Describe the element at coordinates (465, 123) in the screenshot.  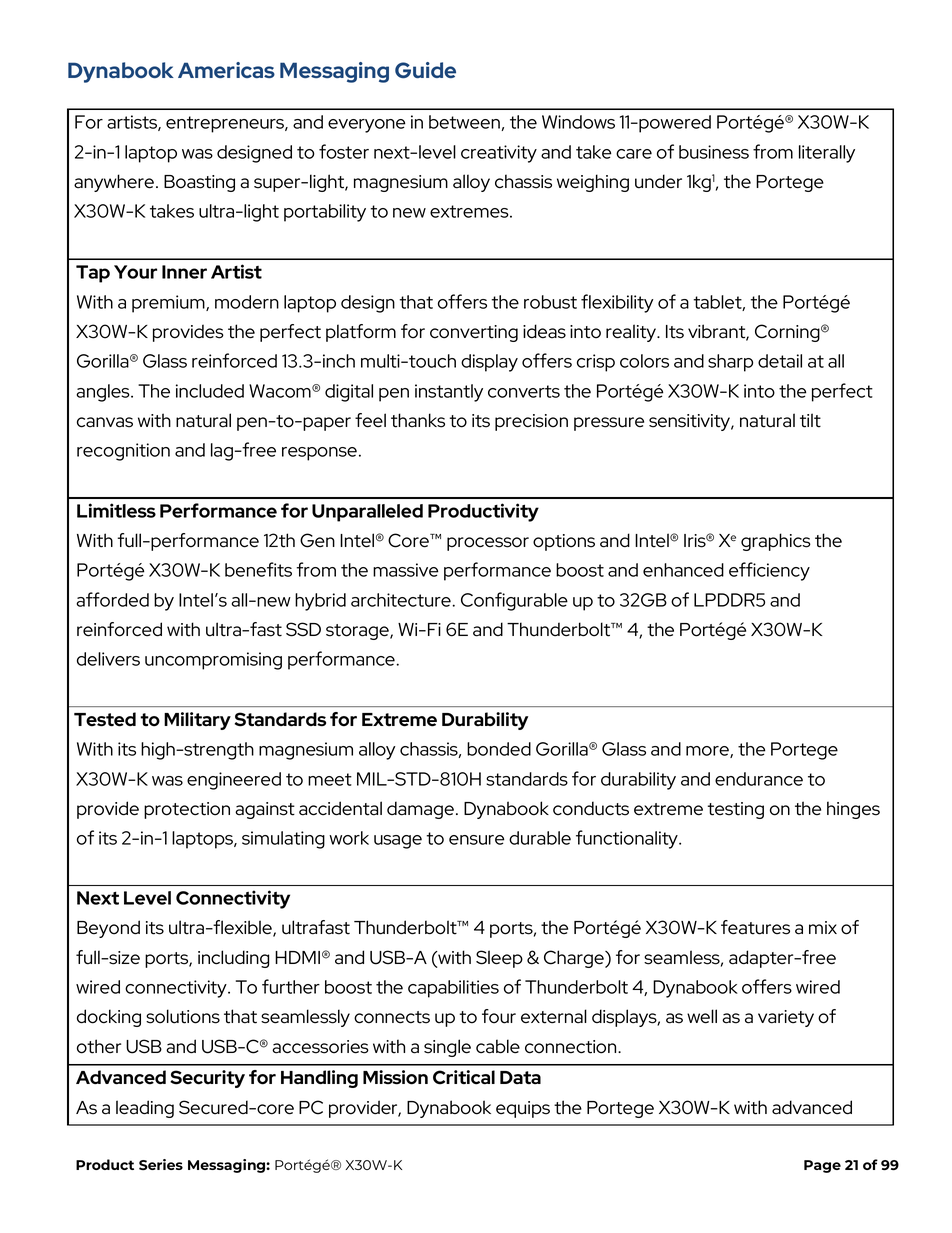
I see `between` at that location.
